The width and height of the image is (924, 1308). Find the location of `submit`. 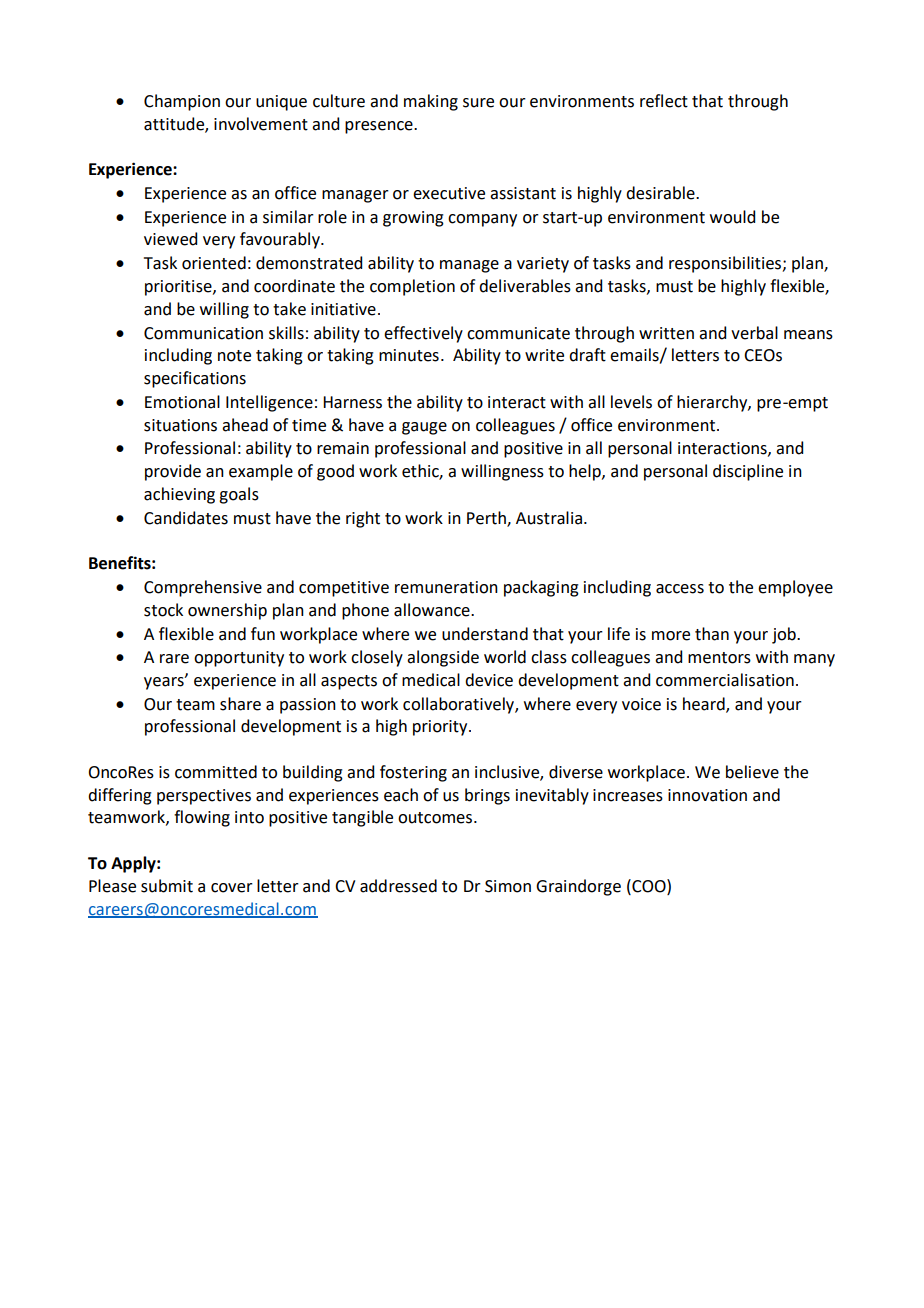

submit is located at coordinates (167, 886).
